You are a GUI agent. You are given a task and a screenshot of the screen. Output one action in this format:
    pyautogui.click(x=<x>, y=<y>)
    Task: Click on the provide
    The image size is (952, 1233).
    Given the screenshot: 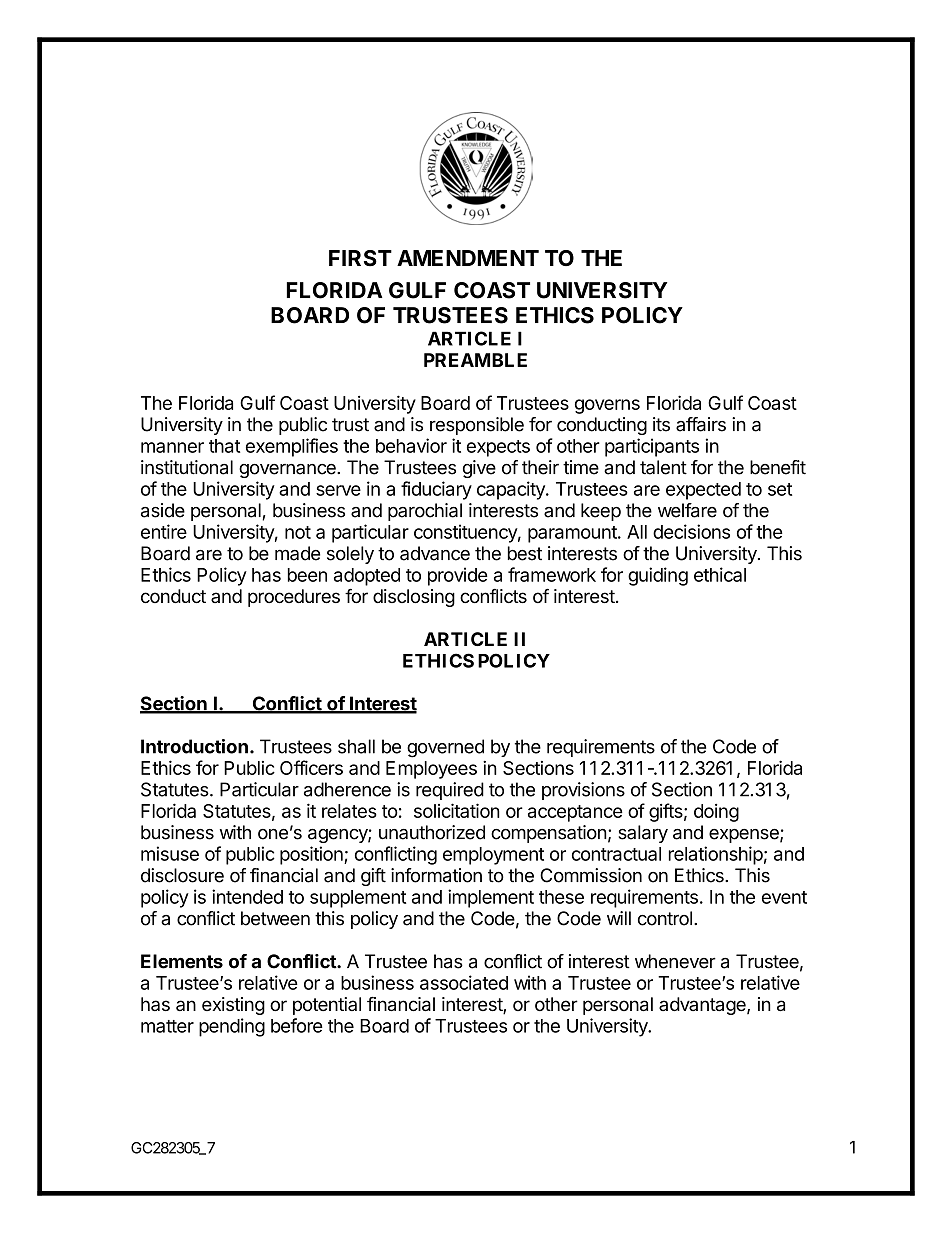 What is the action you would take?
    pyautogui.click(x=458, y=576)
